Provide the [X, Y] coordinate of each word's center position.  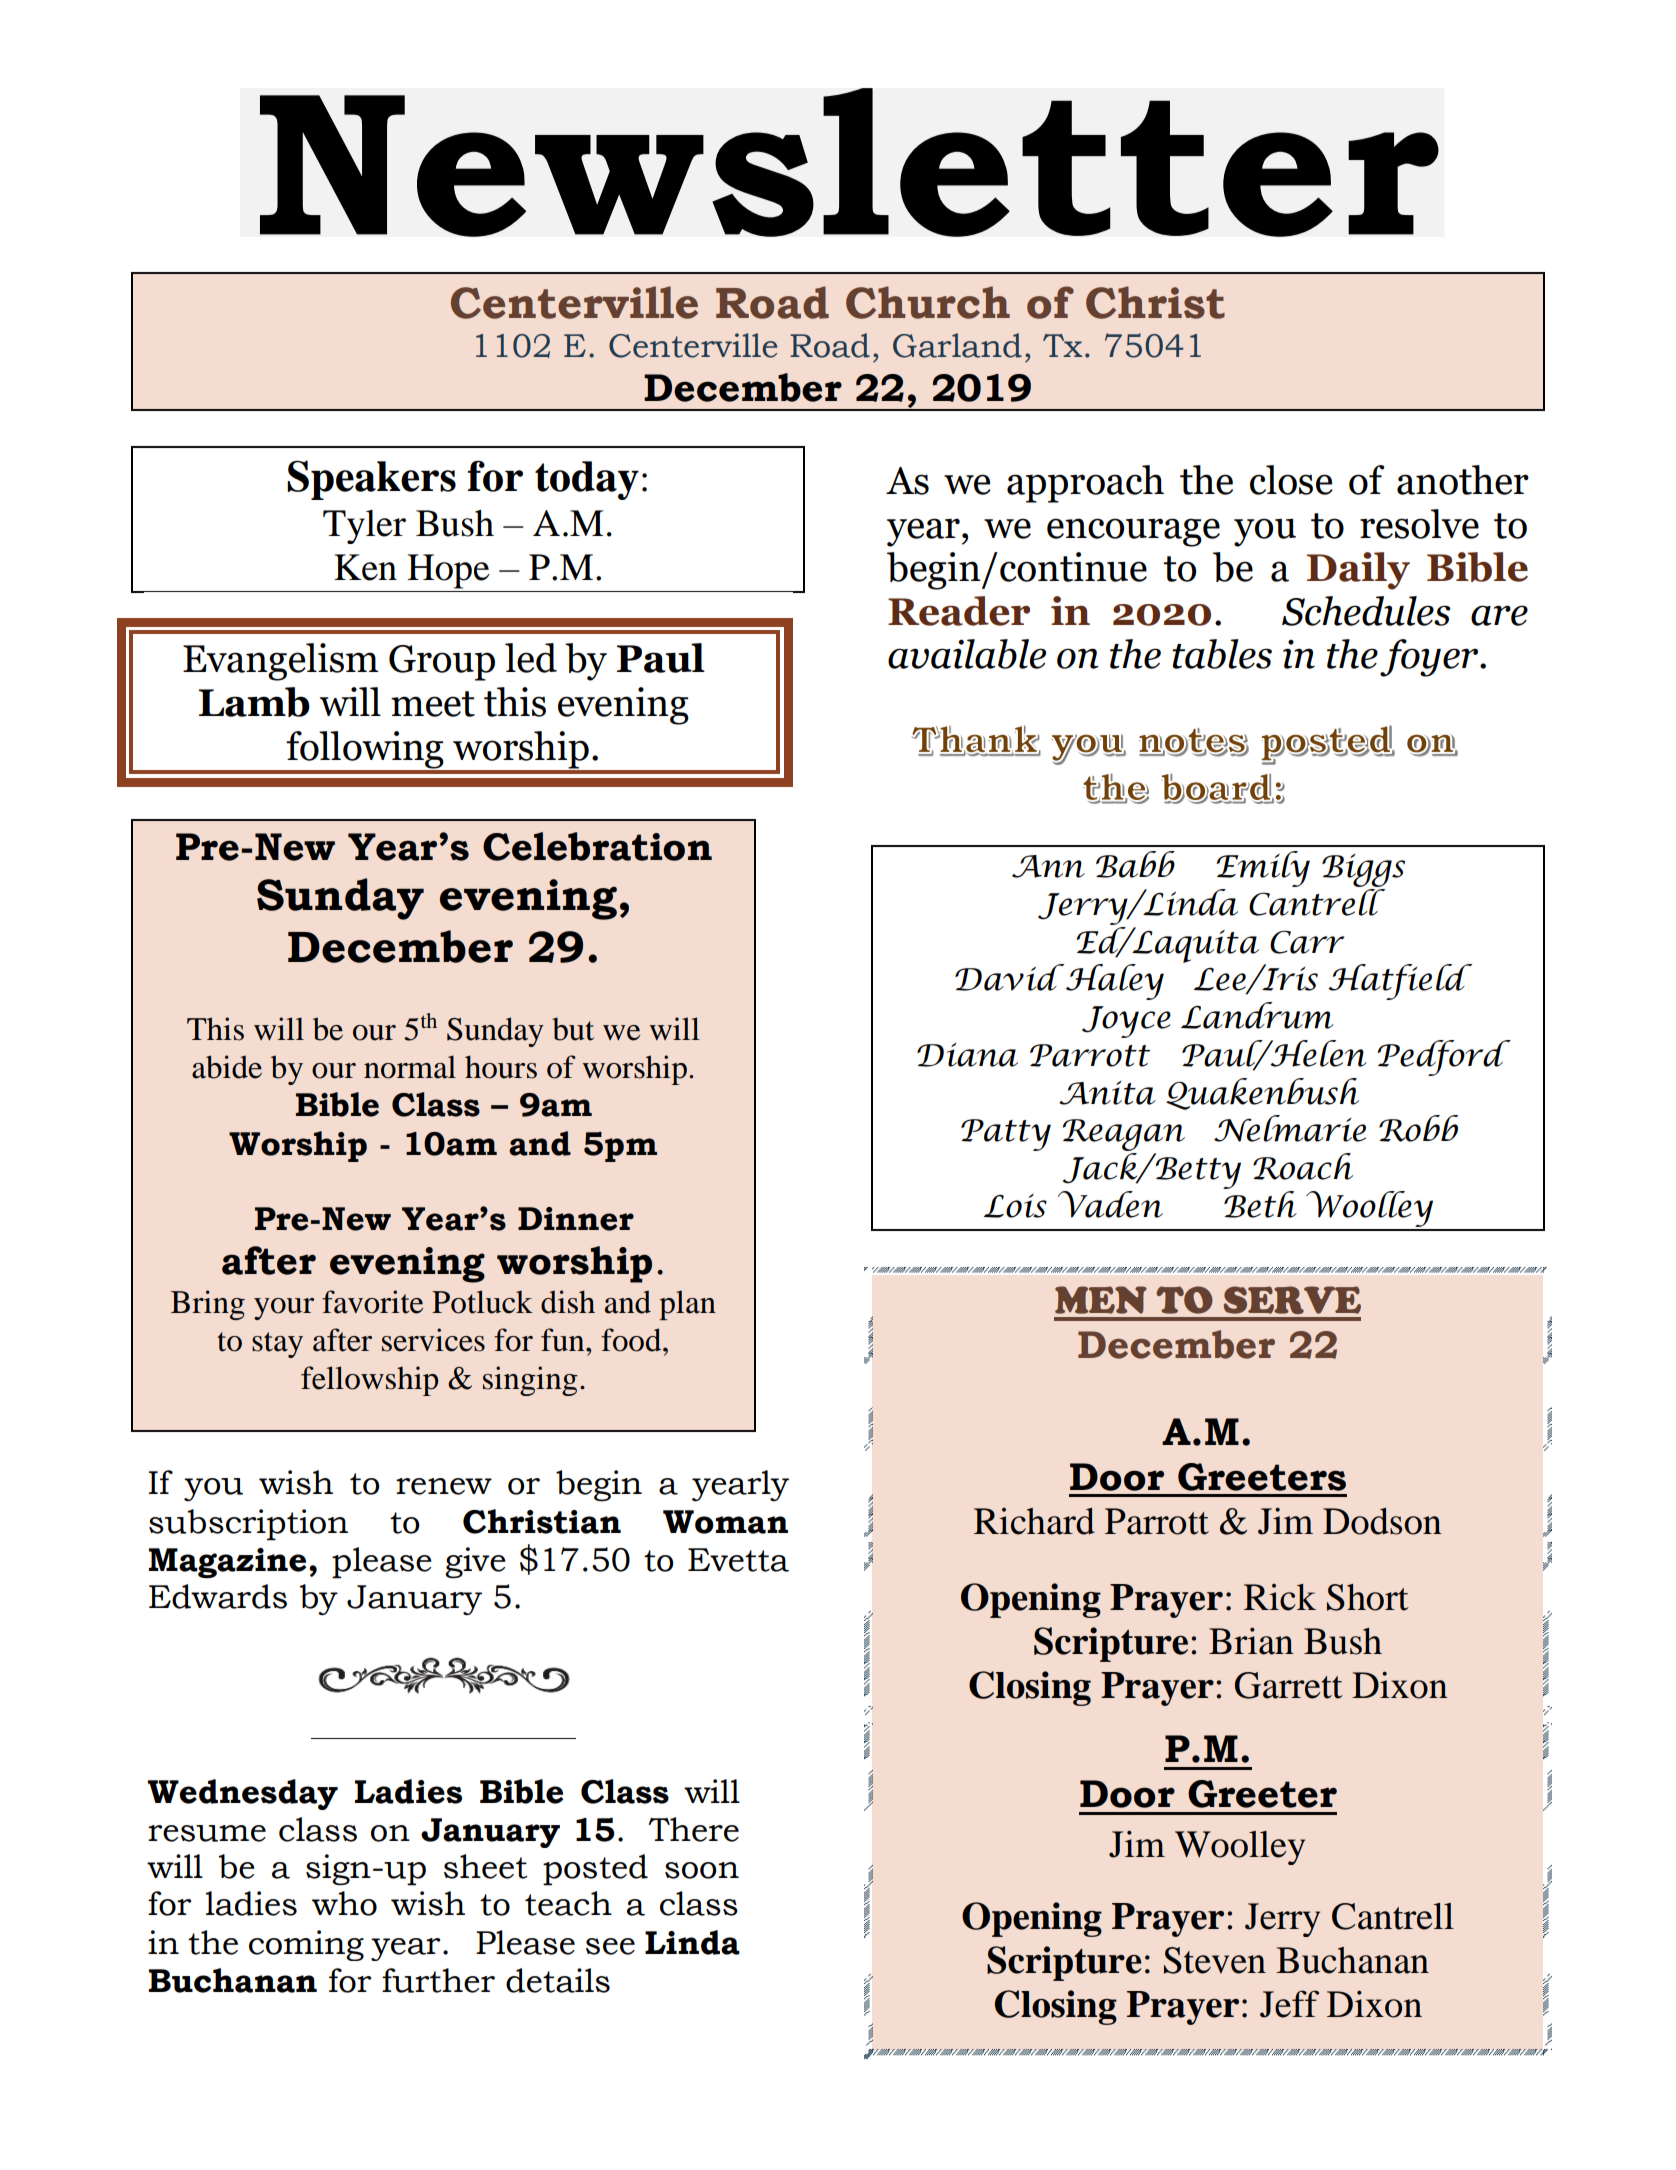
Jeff [1289, 2004]
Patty [1006, 1135]
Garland [957, 345]
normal [410, 1067]
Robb [1418, 1128]
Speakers [371, 480]
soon [702, 1870]
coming [306, 1945]
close [1291, 480]
